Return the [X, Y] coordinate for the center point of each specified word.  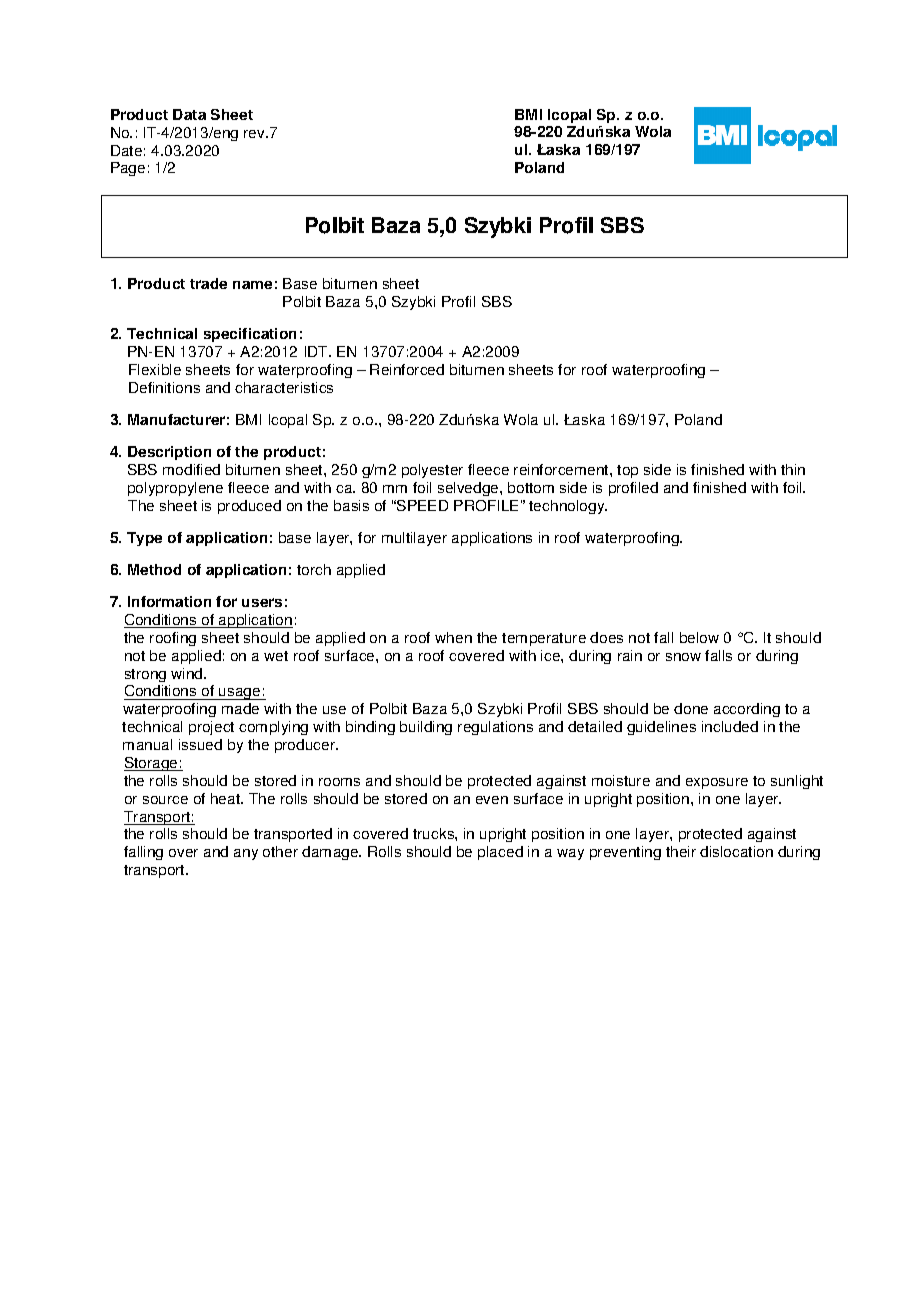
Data [189, 114]
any [246, 854]
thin [793, 469]
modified [191, 469]
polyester [432, 471]
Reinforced [407, 369]
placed [500, 853]
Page [128, 169]
